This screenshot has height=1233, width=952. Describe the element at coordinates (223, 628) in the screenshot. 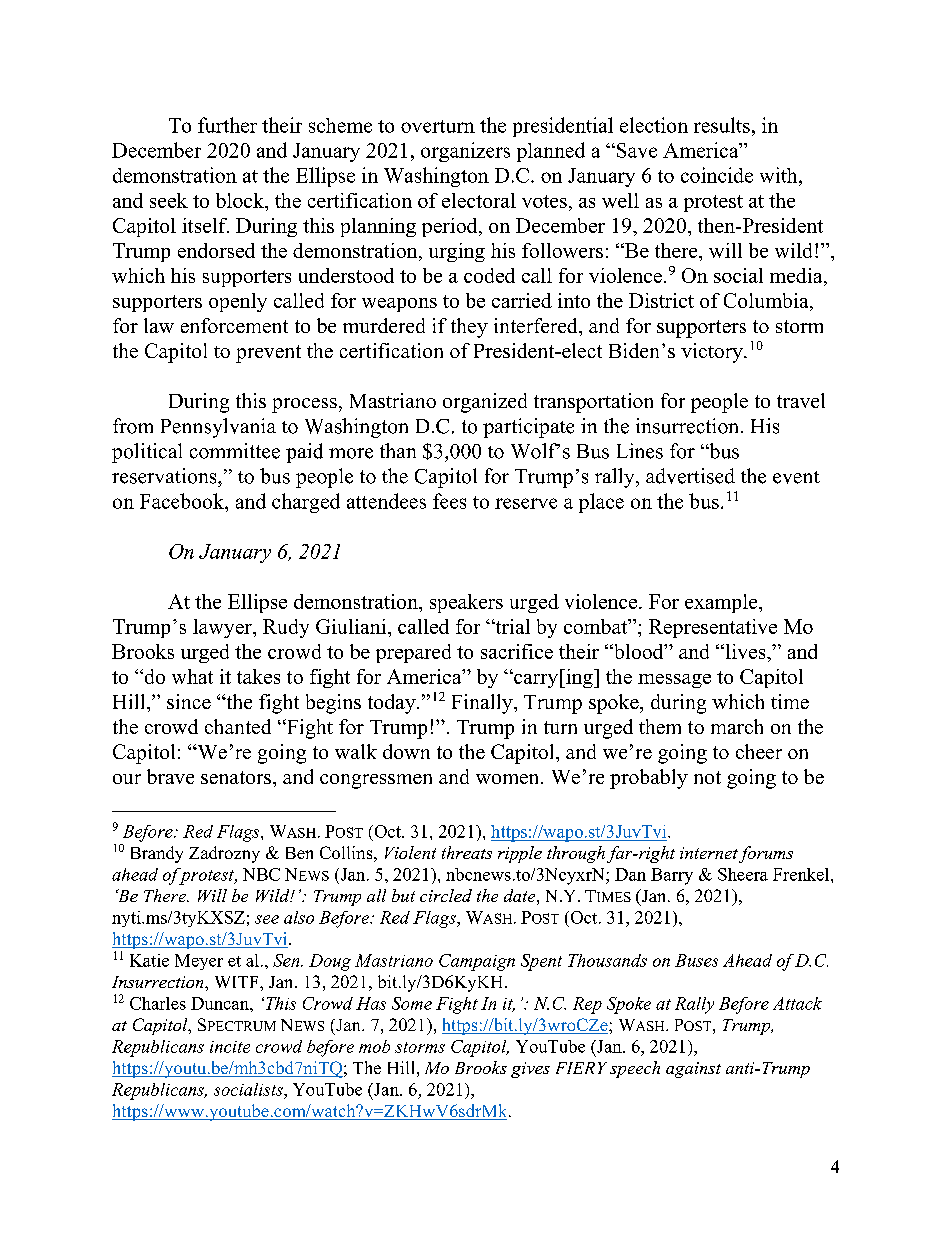

I see `lawyer` at that location.
